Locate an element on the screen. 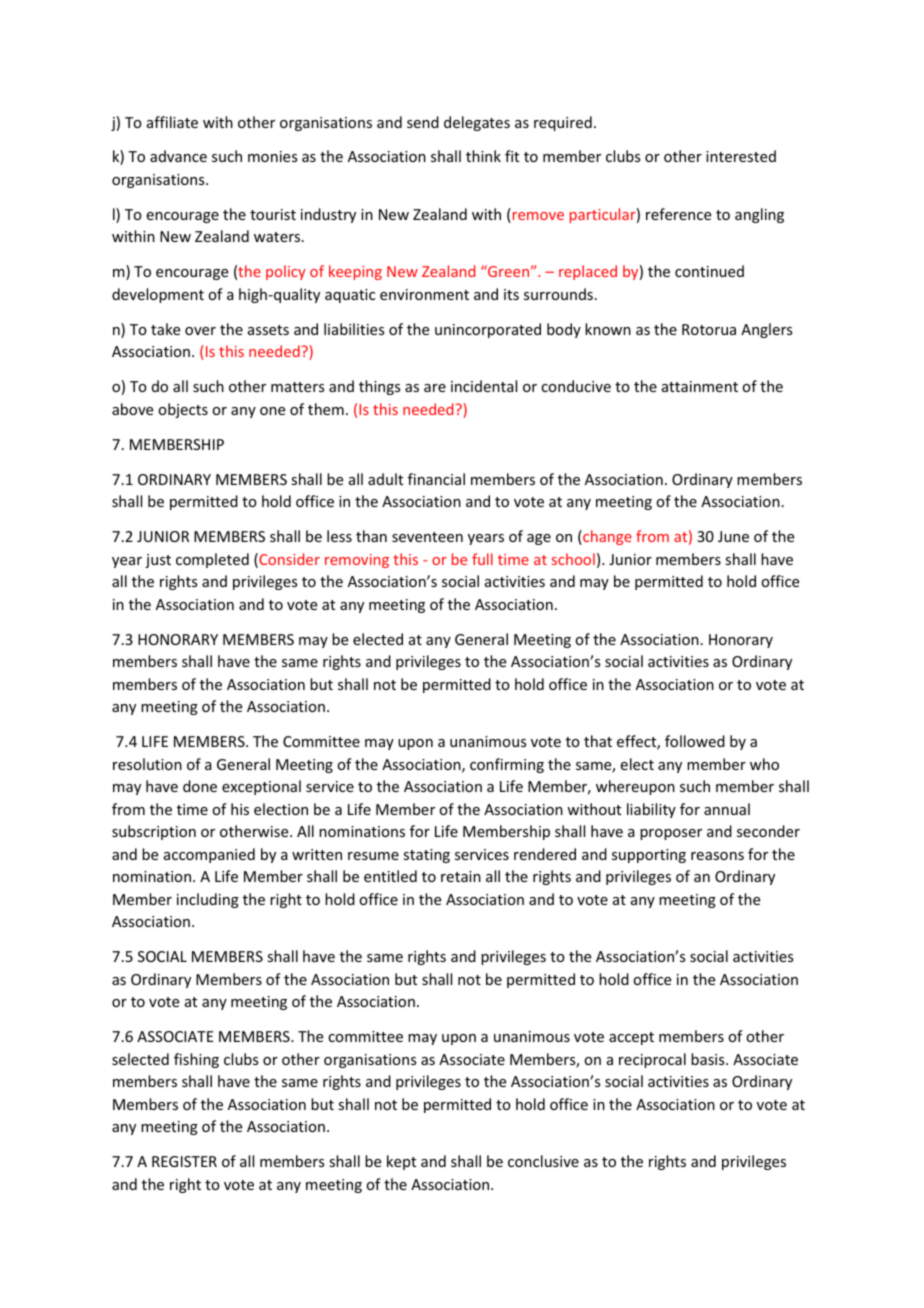 This screenshot has height=1308, width=924. think is located at coordinates (483, 156).
